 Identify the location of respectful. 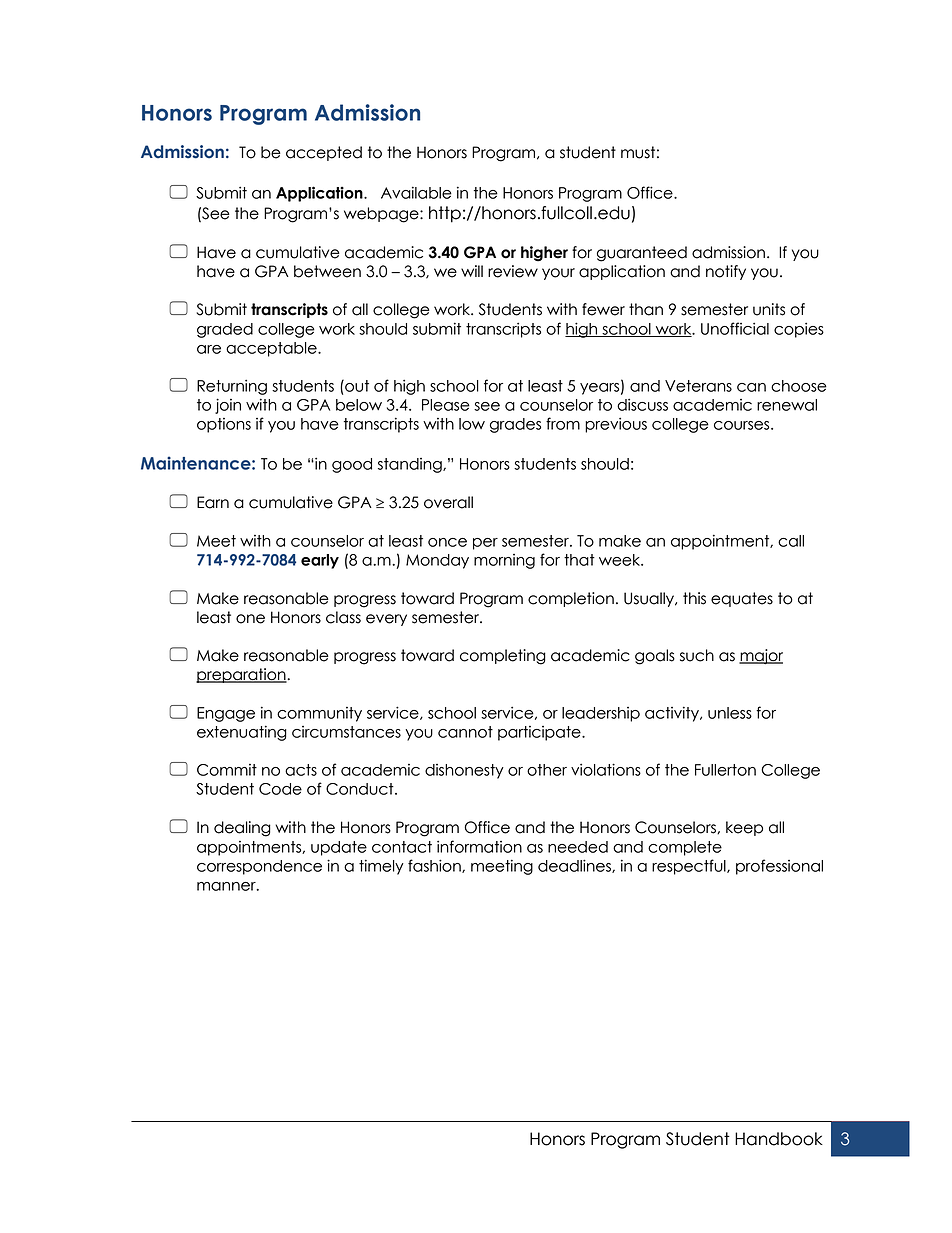
(690, 867).
